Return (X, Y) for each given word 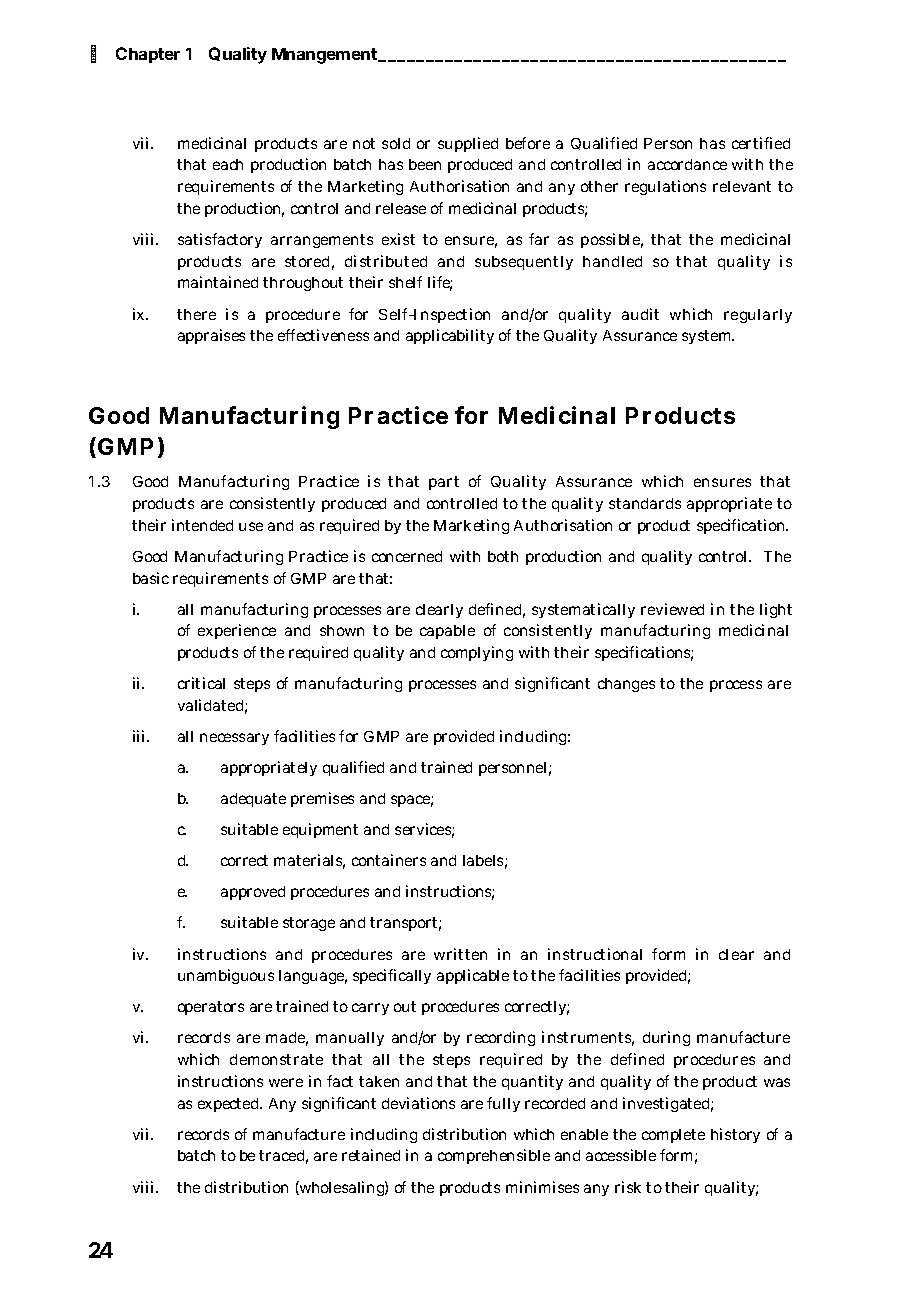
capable (447, 632)
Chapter (148, 55)
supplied (468, 144)
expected (230, 1105)
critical (201, 683)
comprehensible (494, 1156)
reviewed (672, 609)
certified (761, 143)
